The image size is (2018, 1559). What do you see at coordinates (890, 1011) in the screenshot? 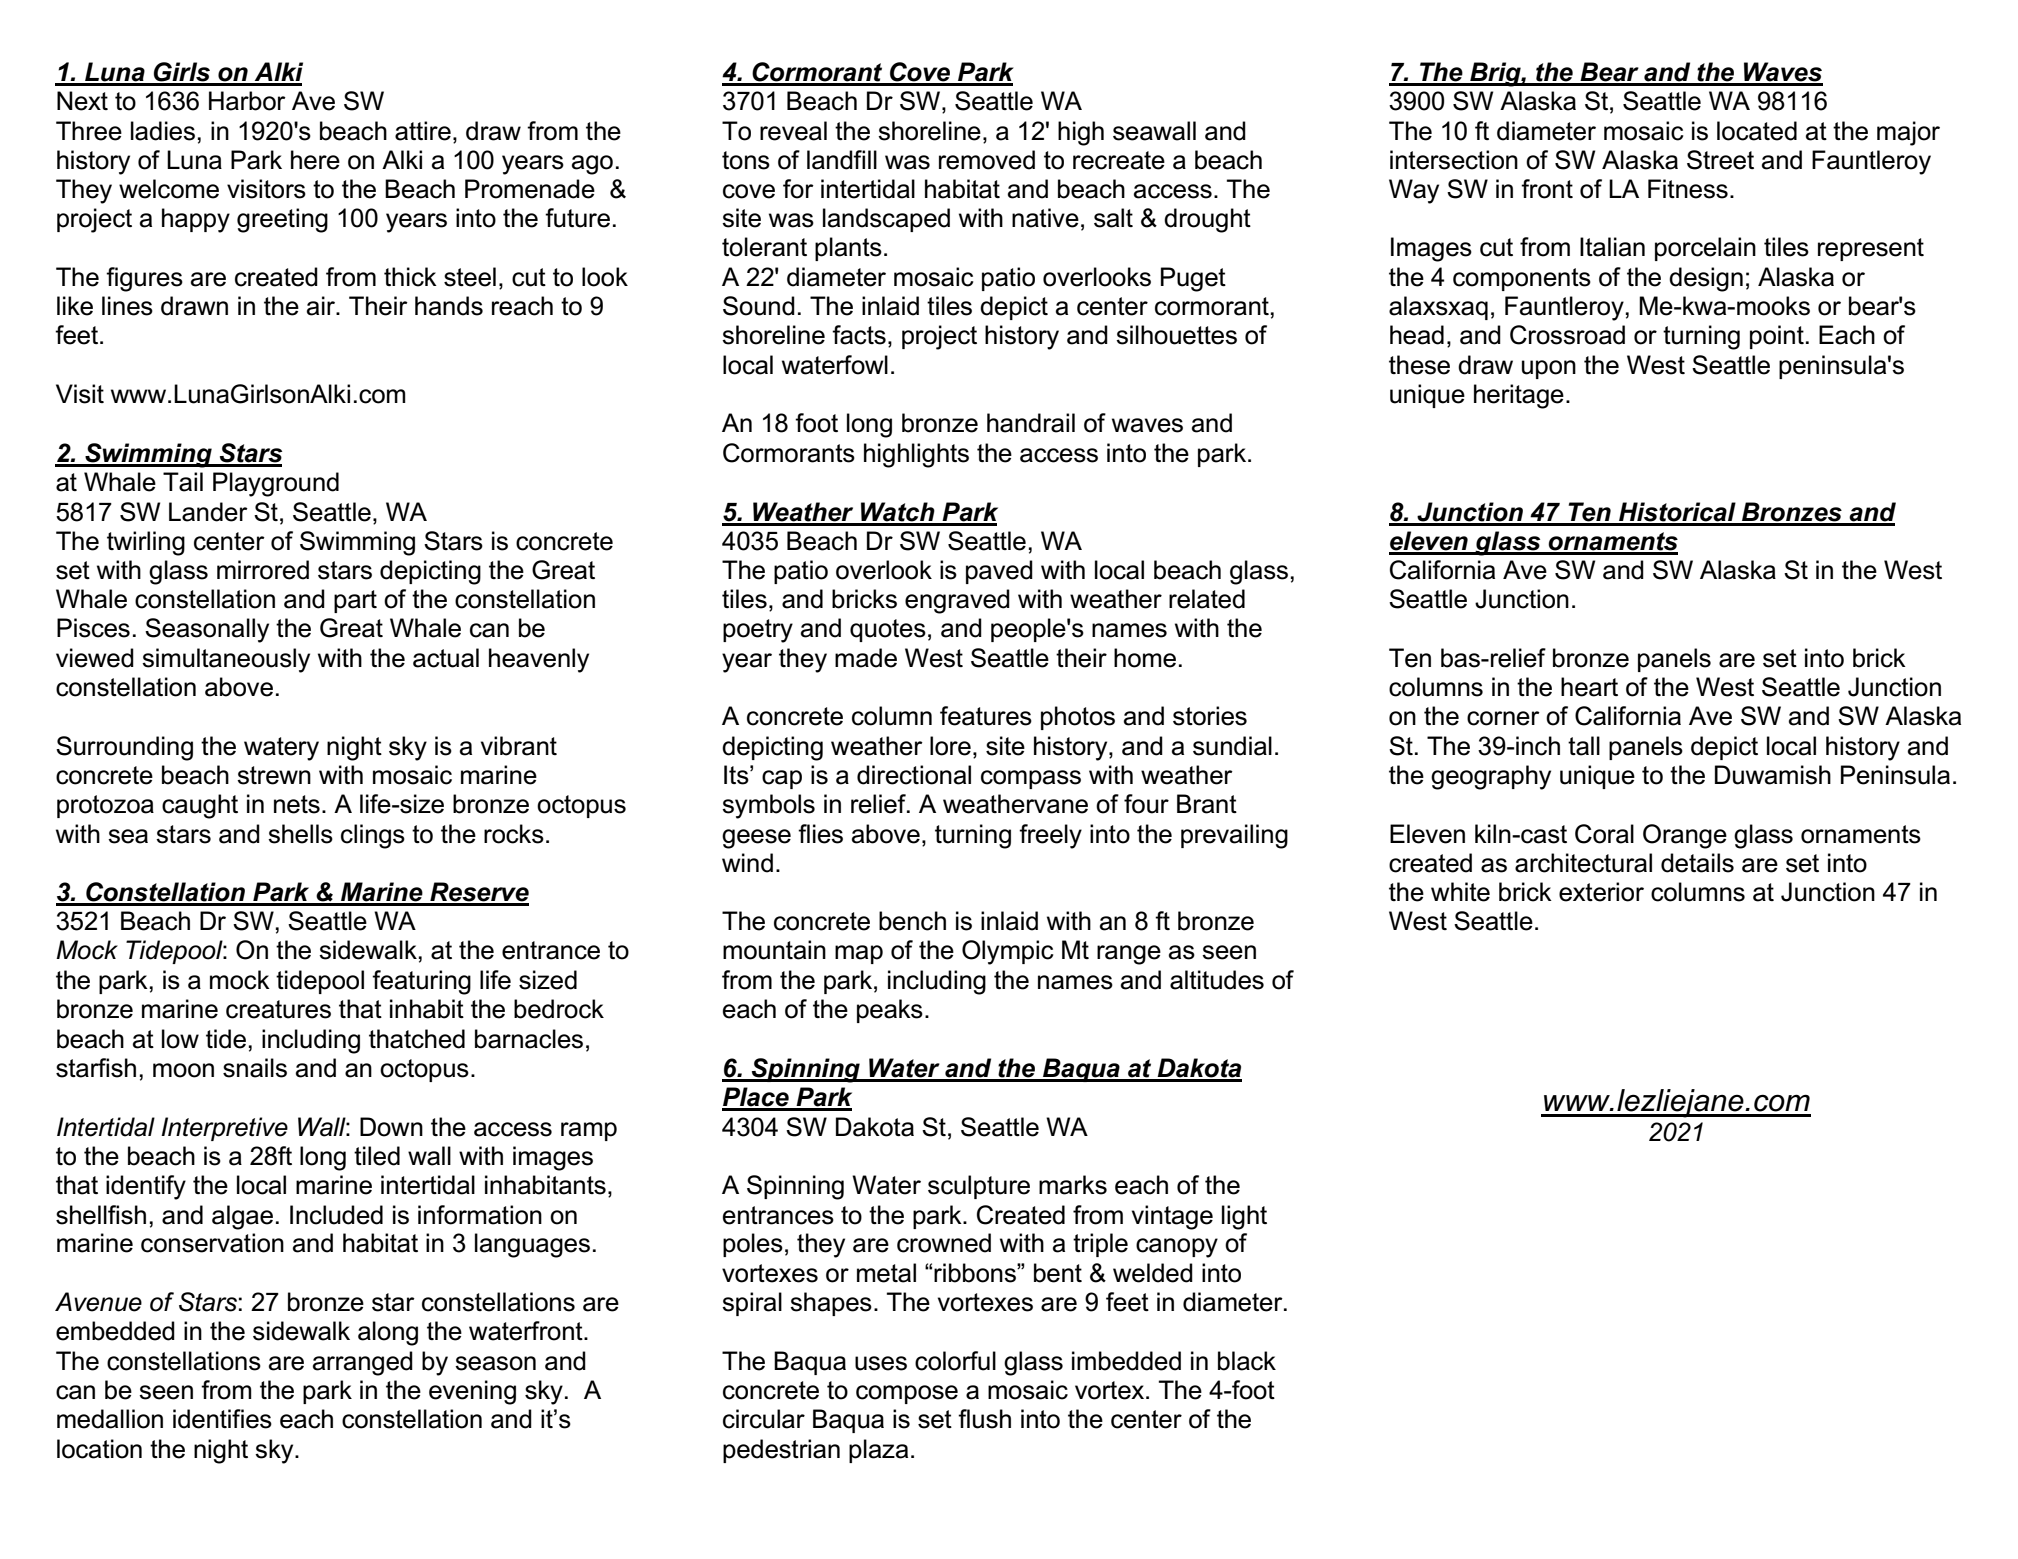
I see `peaks` at bounding box center [890, 1011].
